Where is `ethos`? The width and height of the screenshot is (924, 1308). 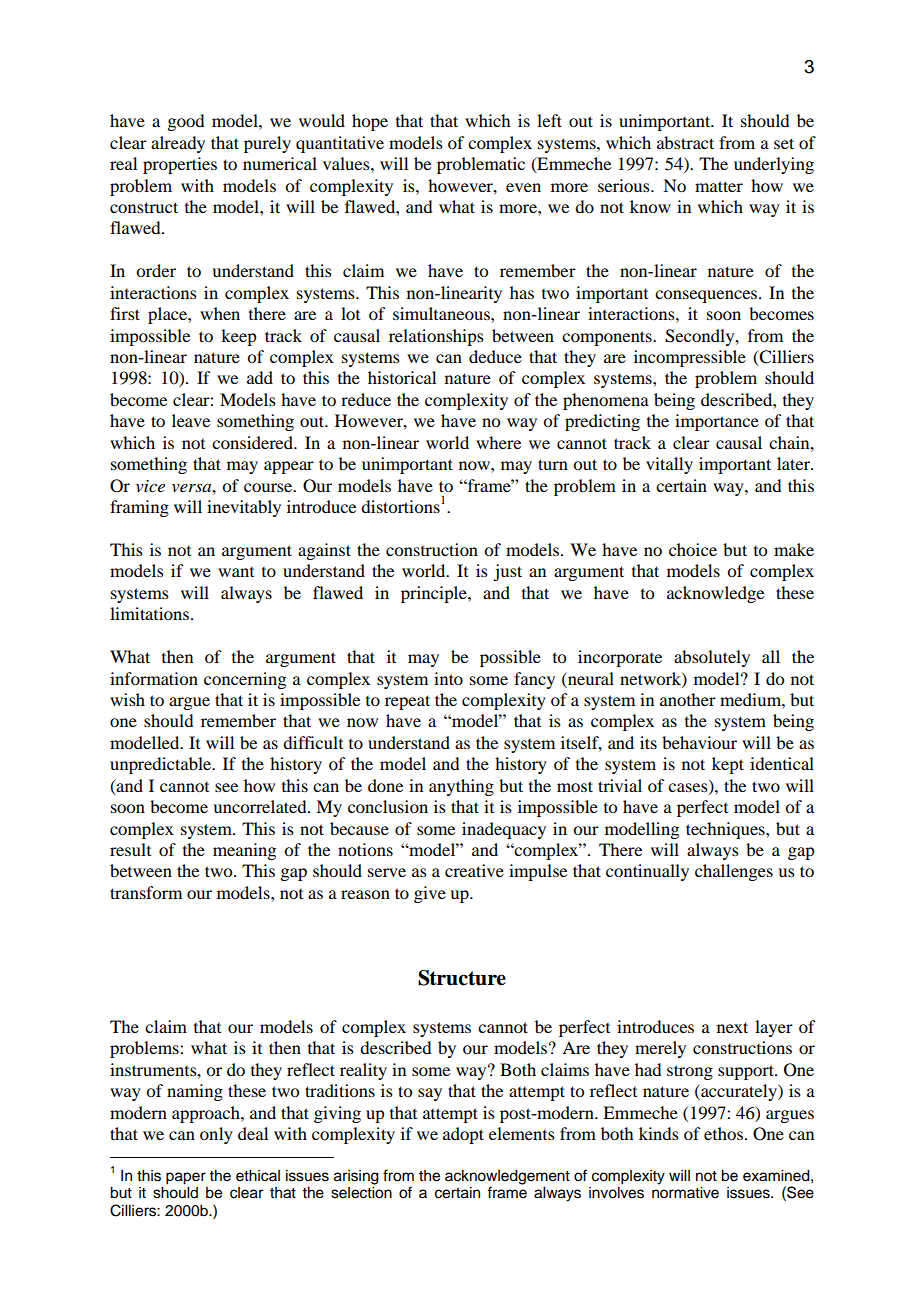 ethos is located at coordinates (723, 1133).
